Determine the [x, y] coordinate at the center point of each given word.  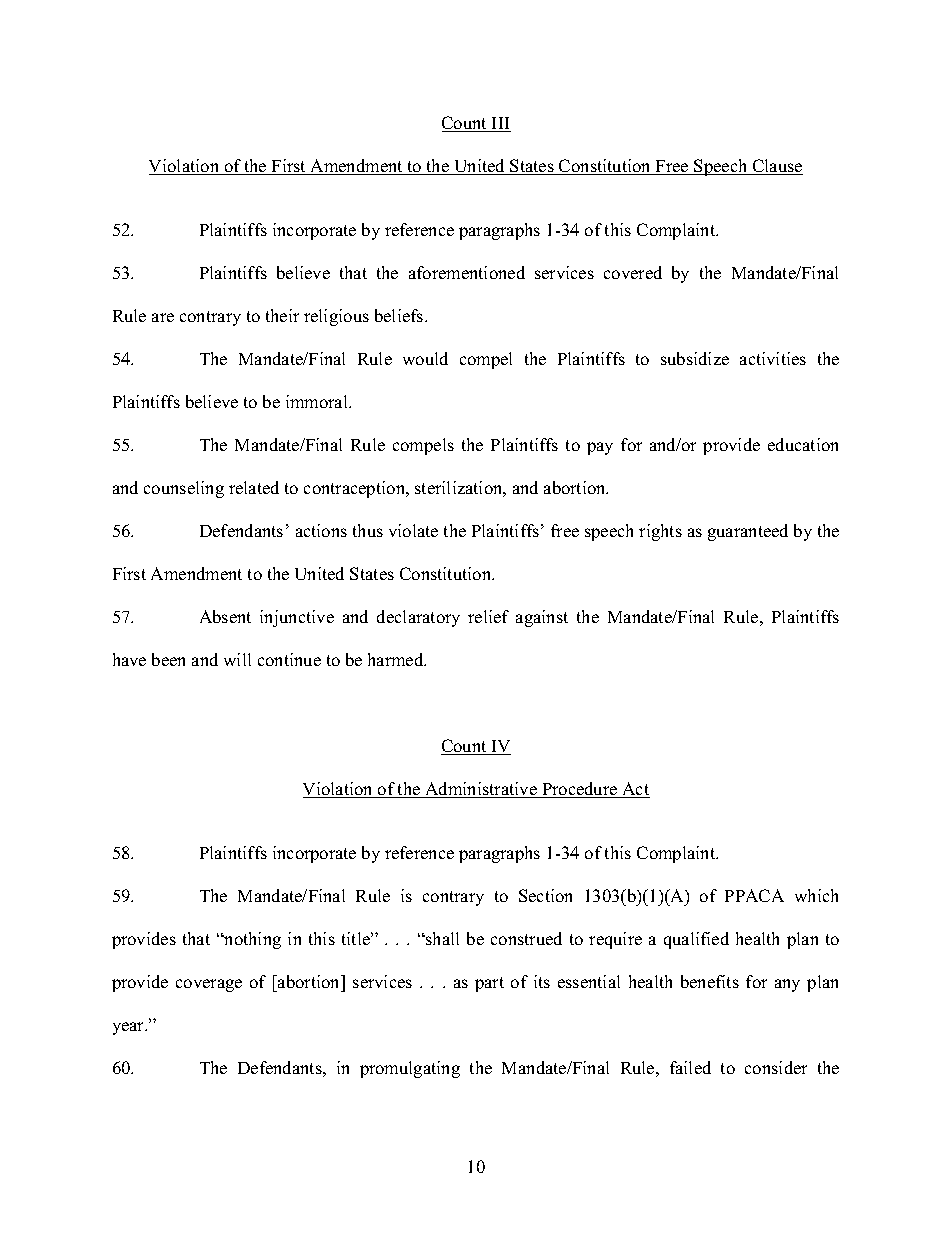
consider [776, 1067]
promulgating [410, 1069]
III [500, 124]
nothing [251, 940]
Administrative [481, 790]
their [282, 315]
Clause [777, 167]
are [163, 317]
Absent [225, 616]
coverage [209, 985]
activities [773, 358]
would [425, 358]
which [816, 895]
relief [488, 616]
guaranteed [748, 532]
